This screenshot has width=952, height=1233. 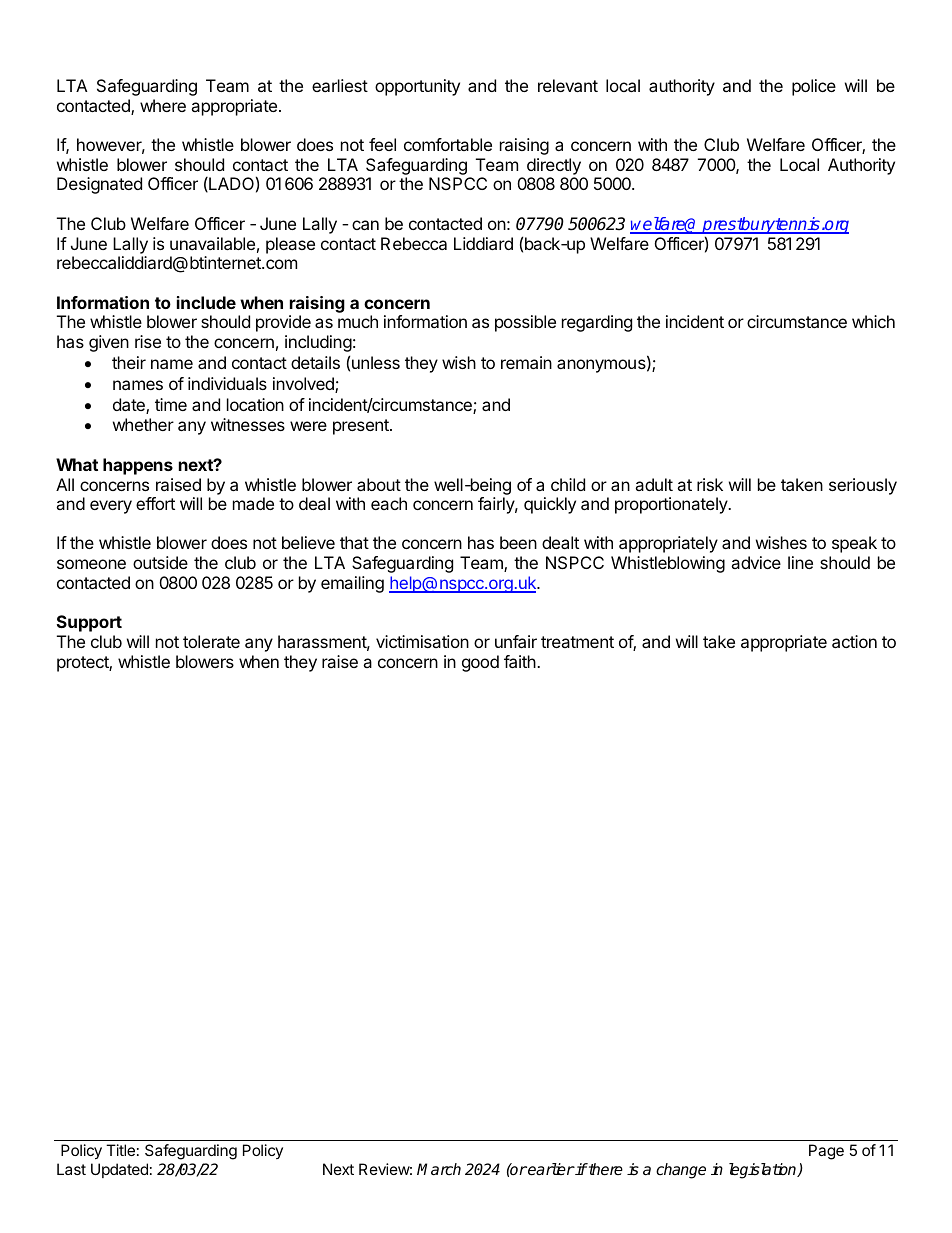 What do you see at coordinates (448, 144) in the screenshot?
I see `comfortable` at bounding box center [448, 144].
